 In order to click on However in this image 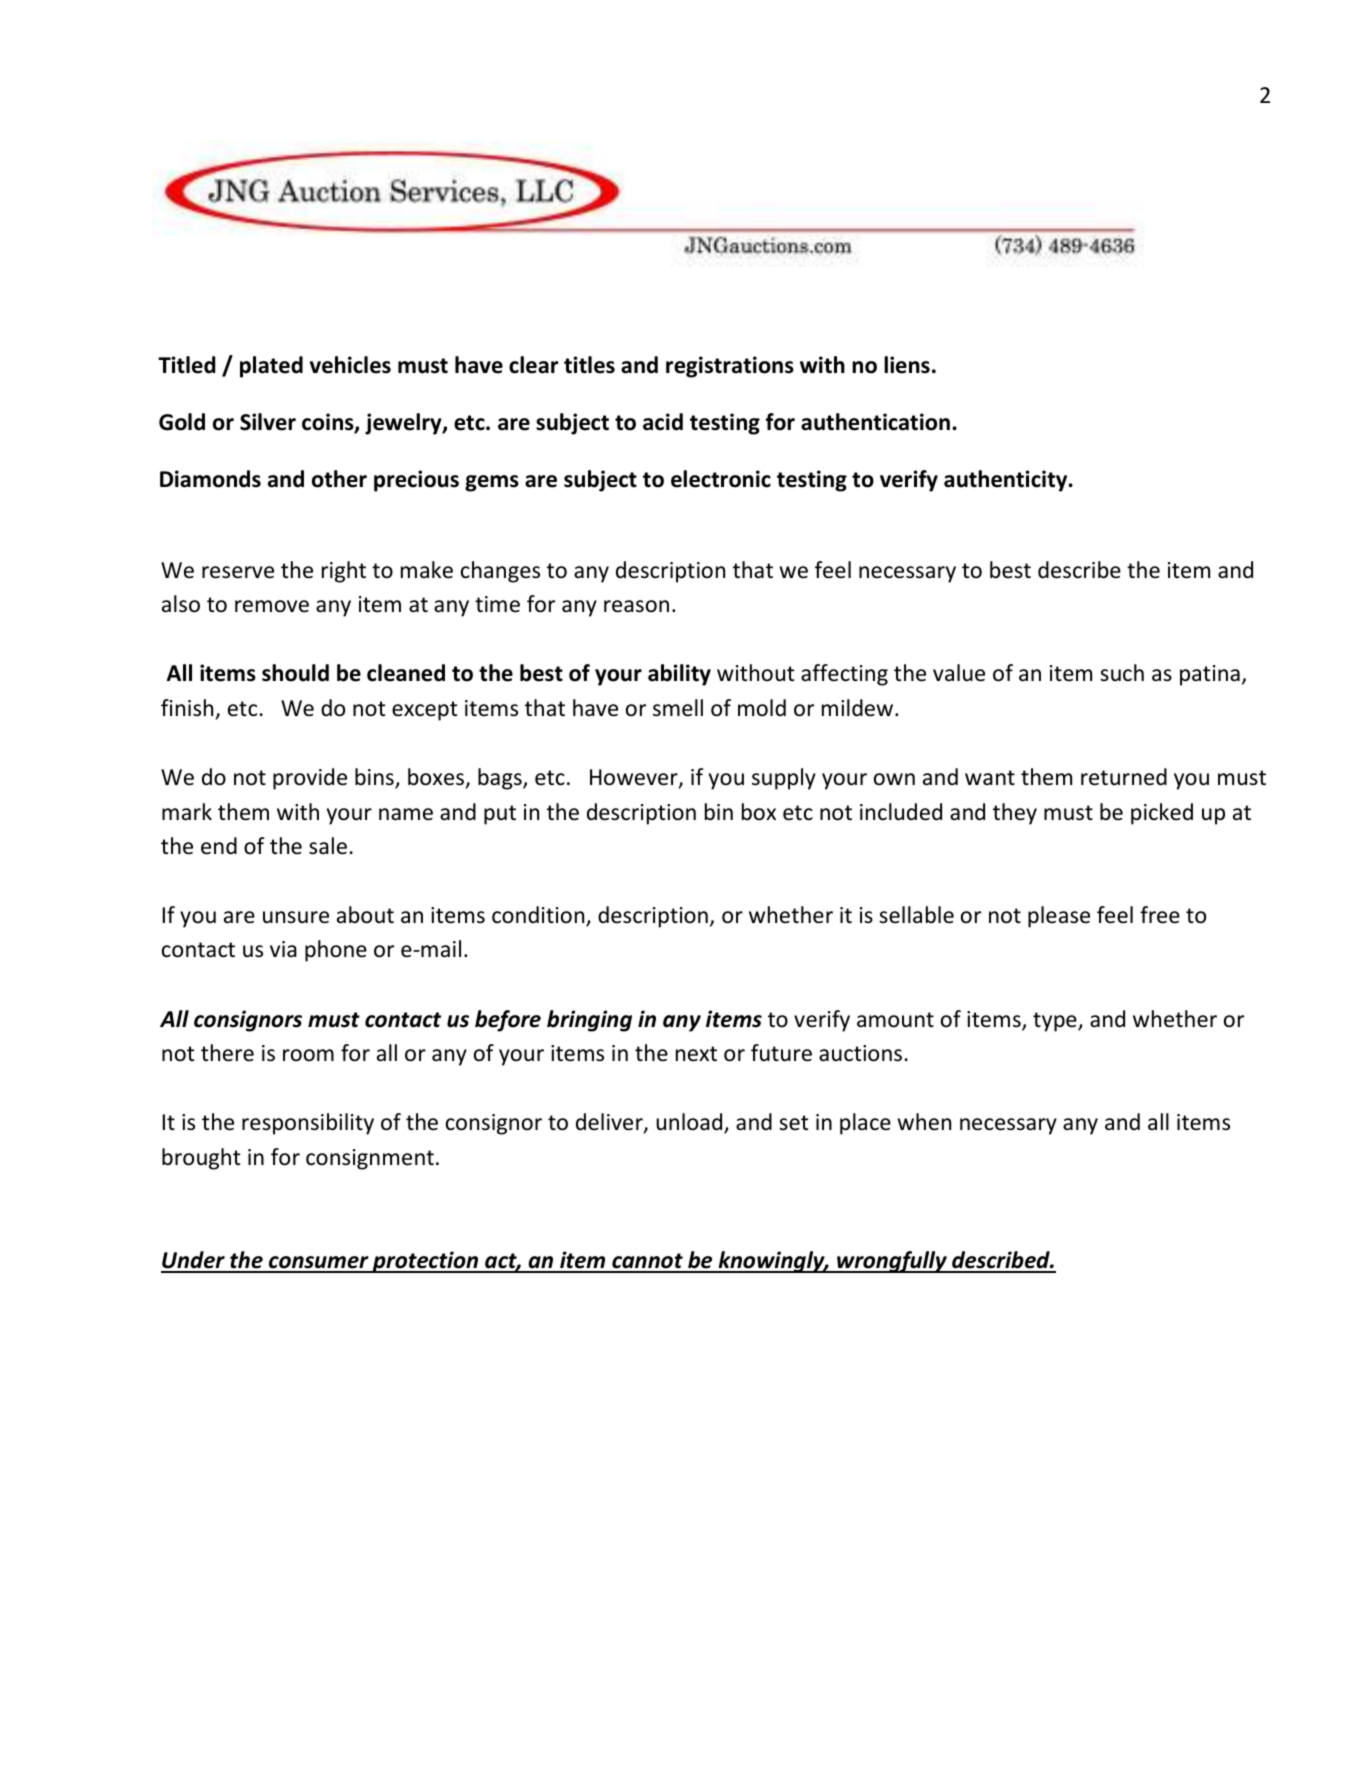, I will do `click(635, 778)`.
